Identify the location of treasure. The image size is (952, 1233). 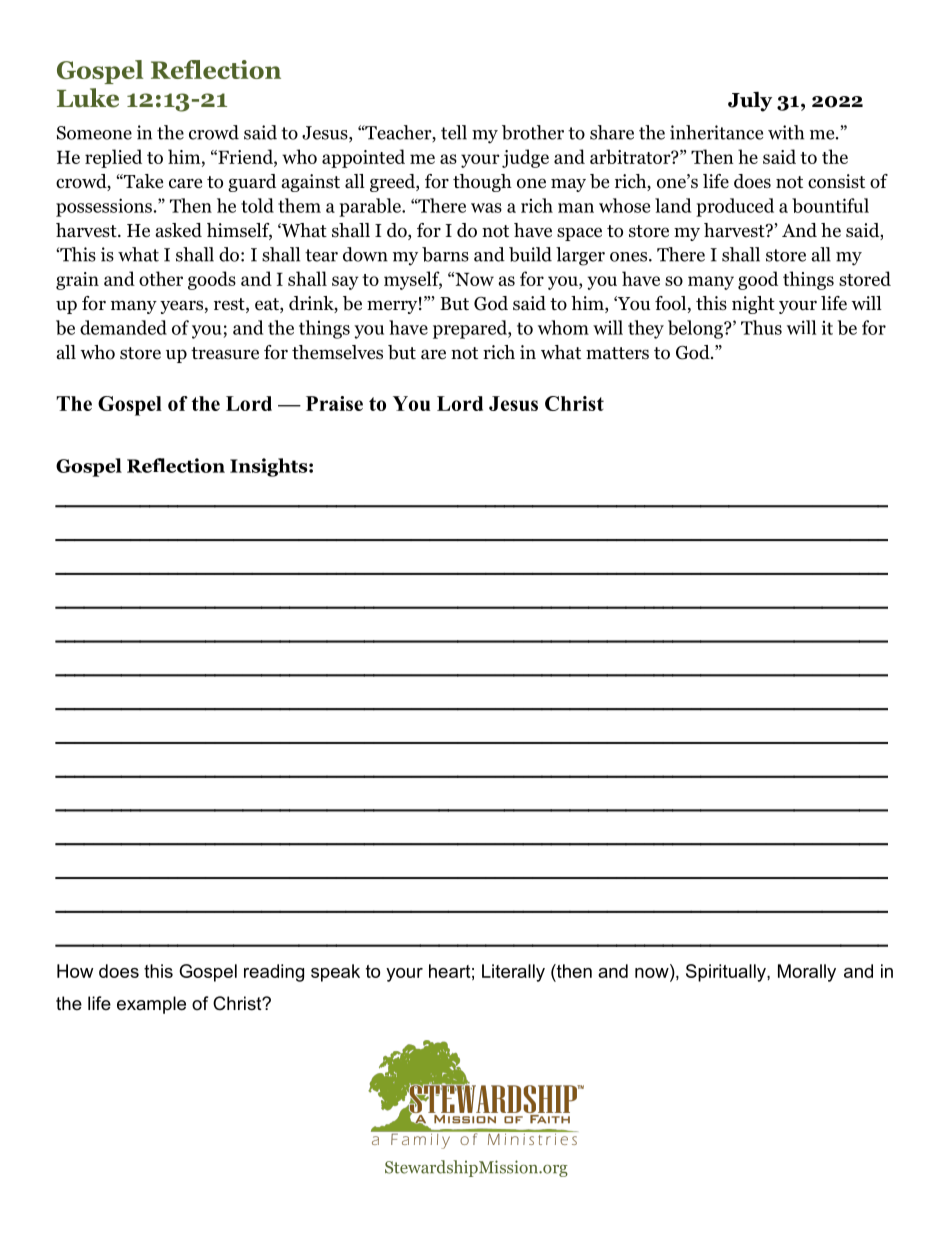
(225, 353).
